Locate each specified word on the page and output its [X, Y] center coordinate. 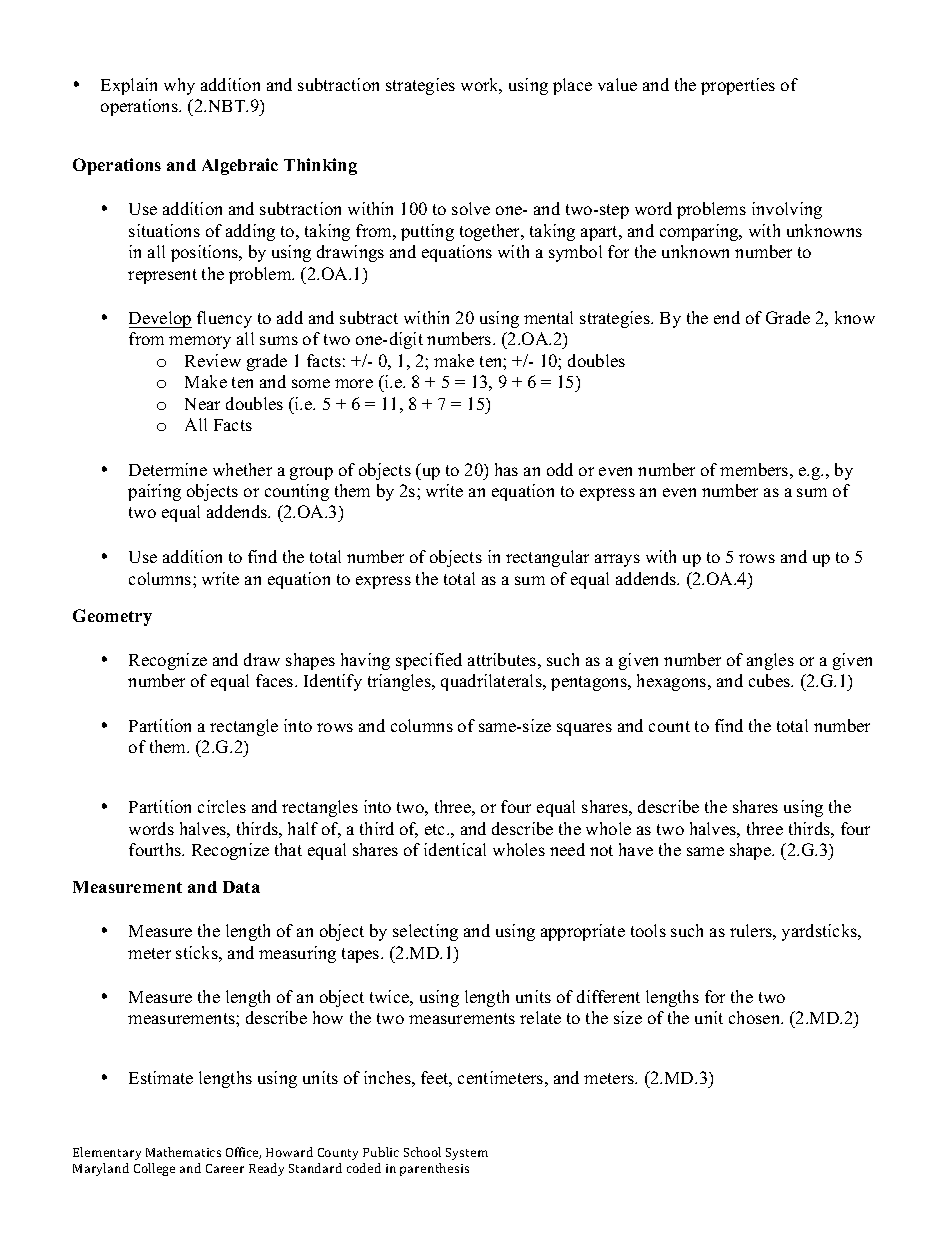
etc [436, 829]
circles [222, 806]
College [154, 1169]
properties [738, 86]
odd [560, 469]
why [179, 86]
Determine [168, 469]
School [422, 1152]
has [506, 469]
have [636, 849]
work [481, 86]
